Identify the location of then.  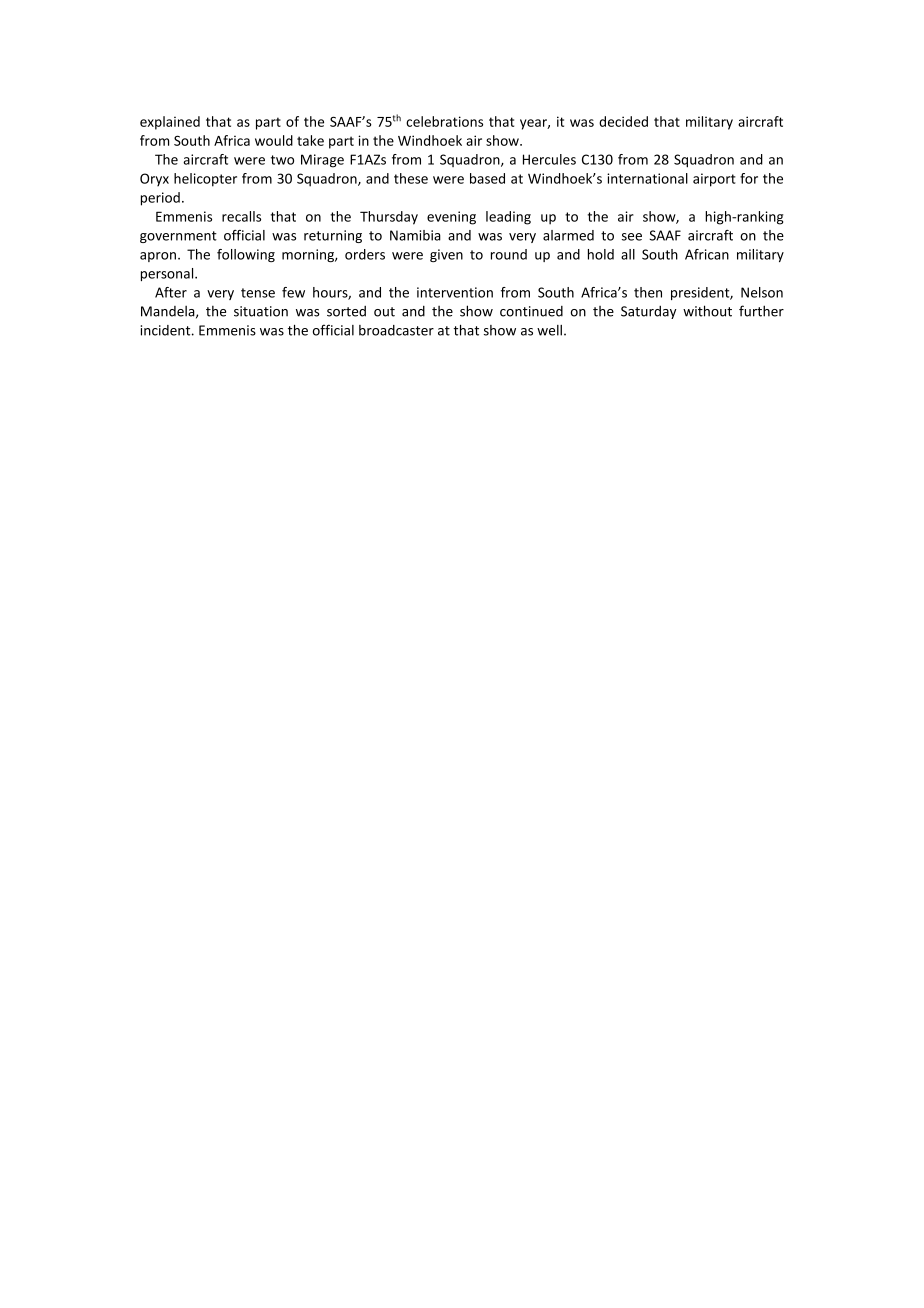
(648, 292).
